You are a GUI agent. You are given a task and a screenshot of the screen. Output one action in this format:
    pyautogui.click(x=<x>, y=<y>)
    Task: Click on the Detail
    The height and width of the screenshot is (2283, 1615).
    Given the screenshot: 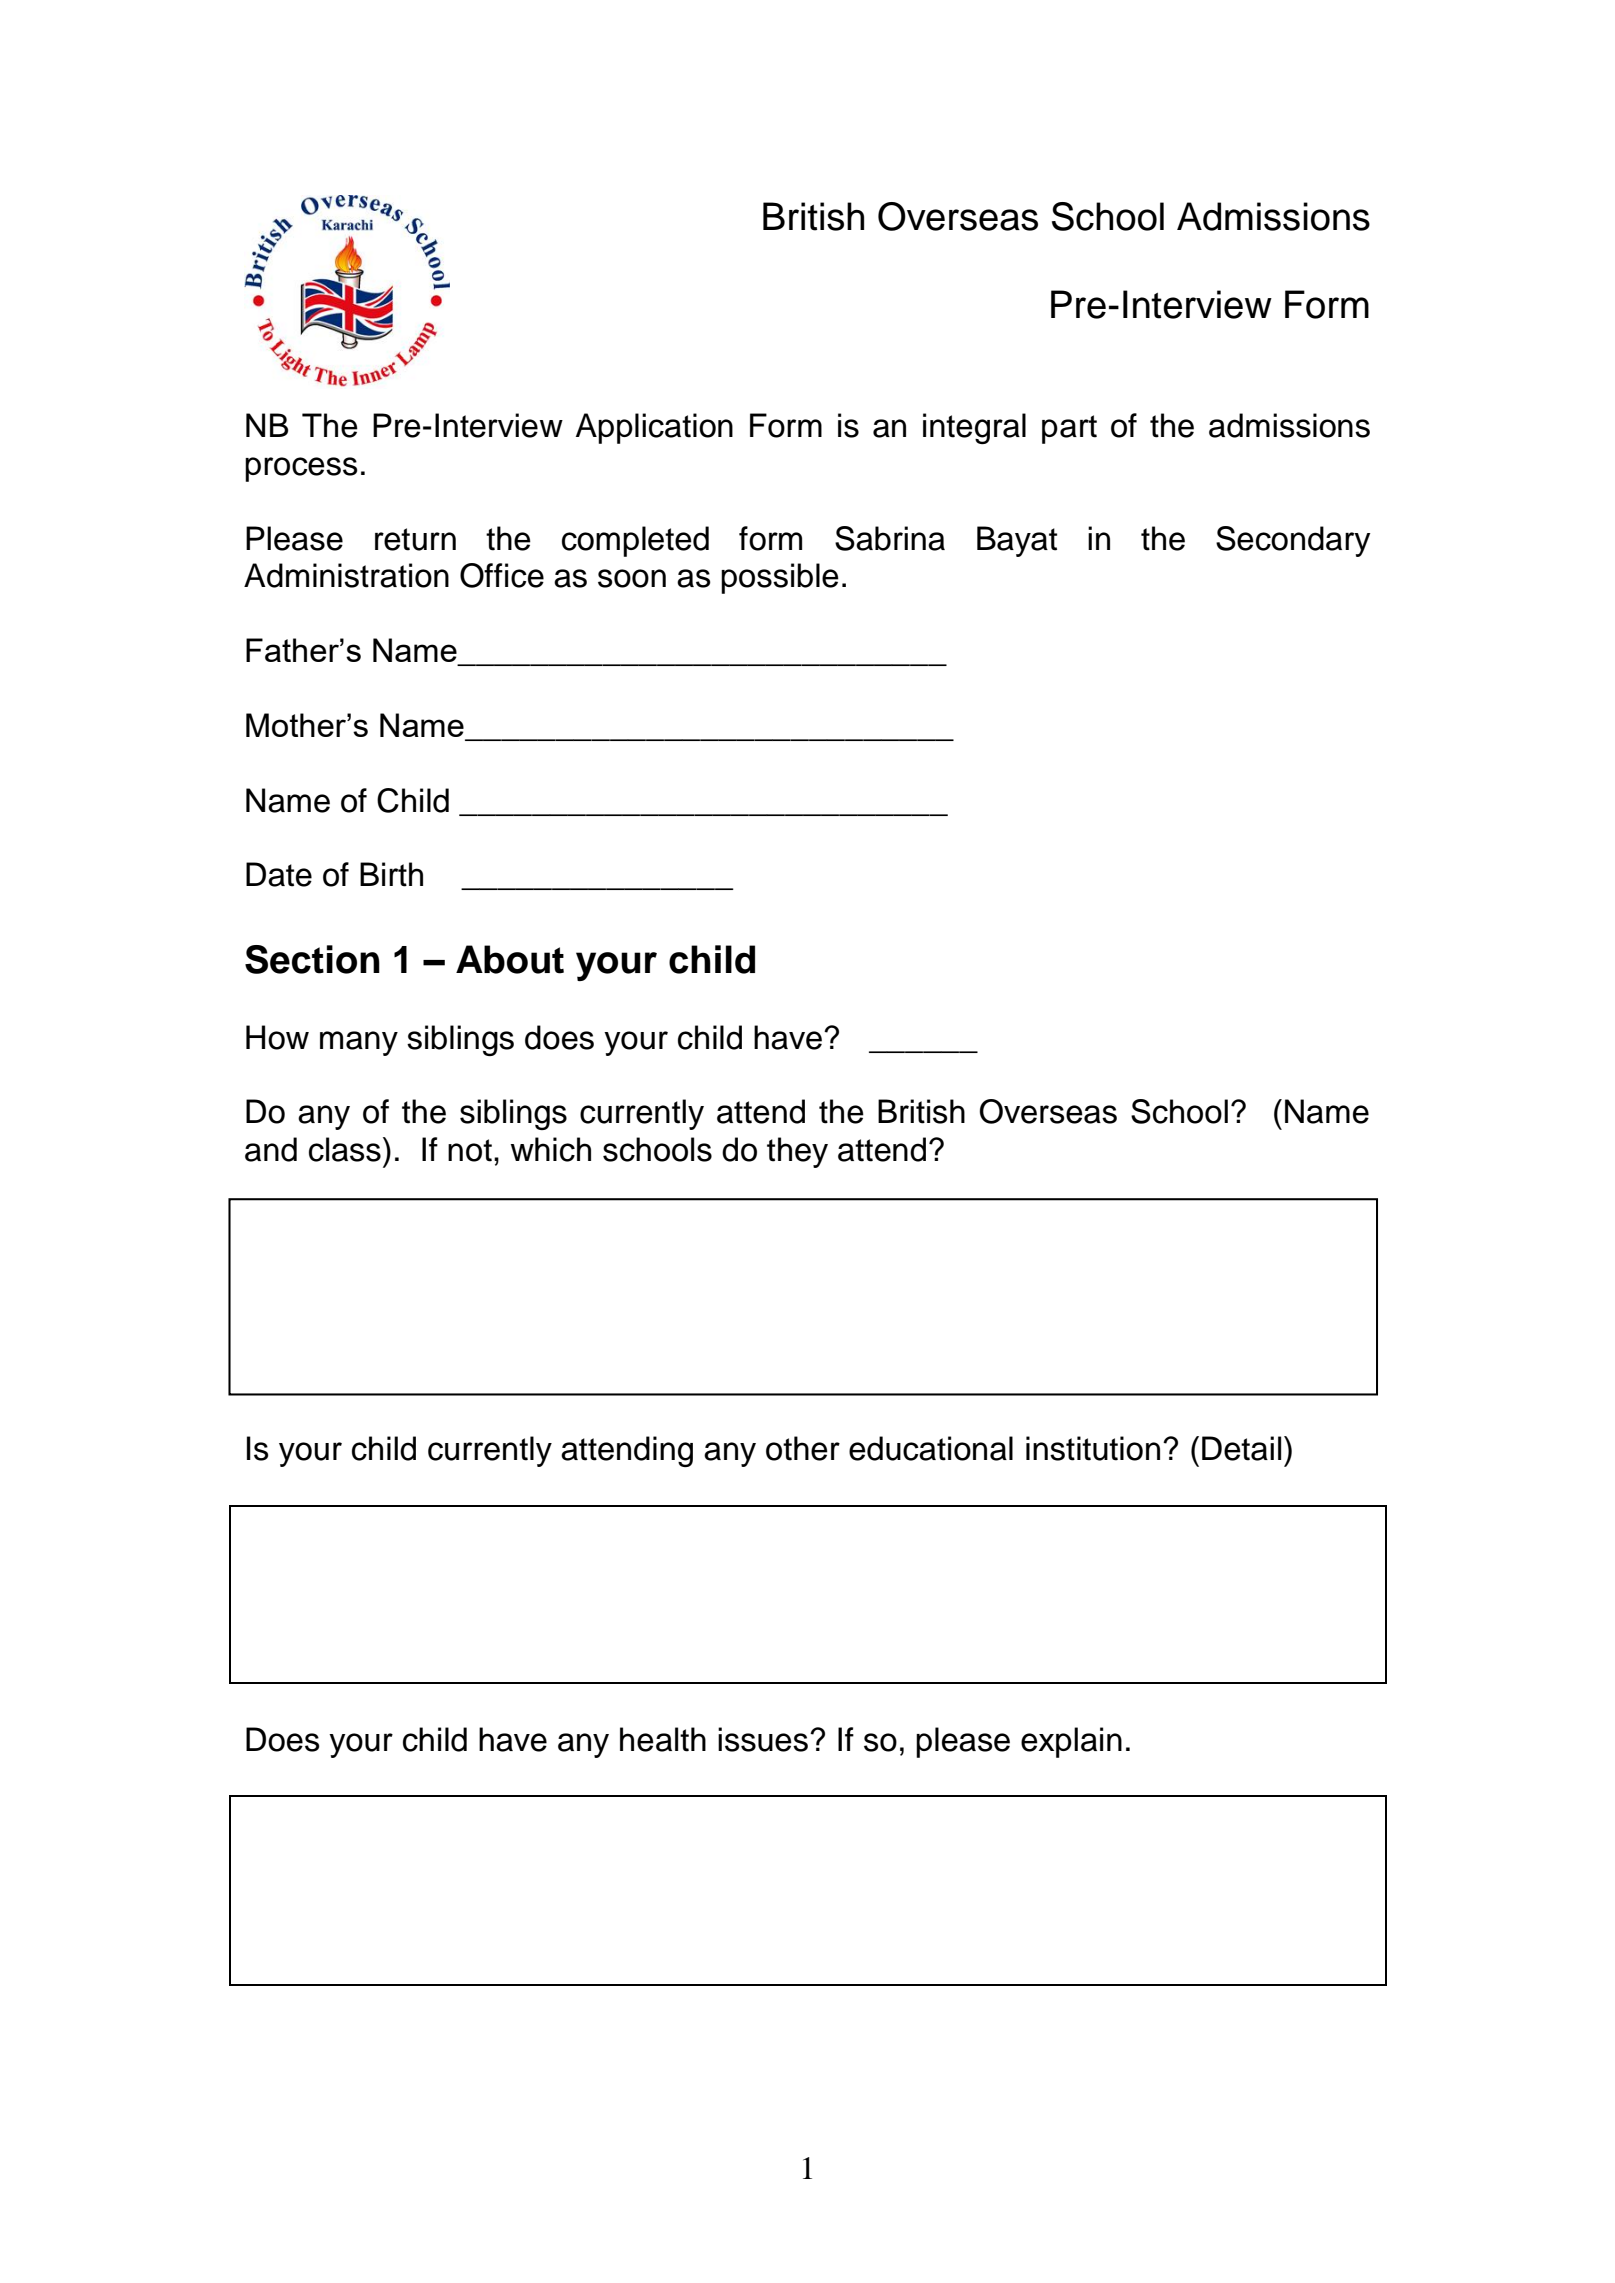 What is the action you would take?
    pyautogui.click(x=1241, y=1448)
